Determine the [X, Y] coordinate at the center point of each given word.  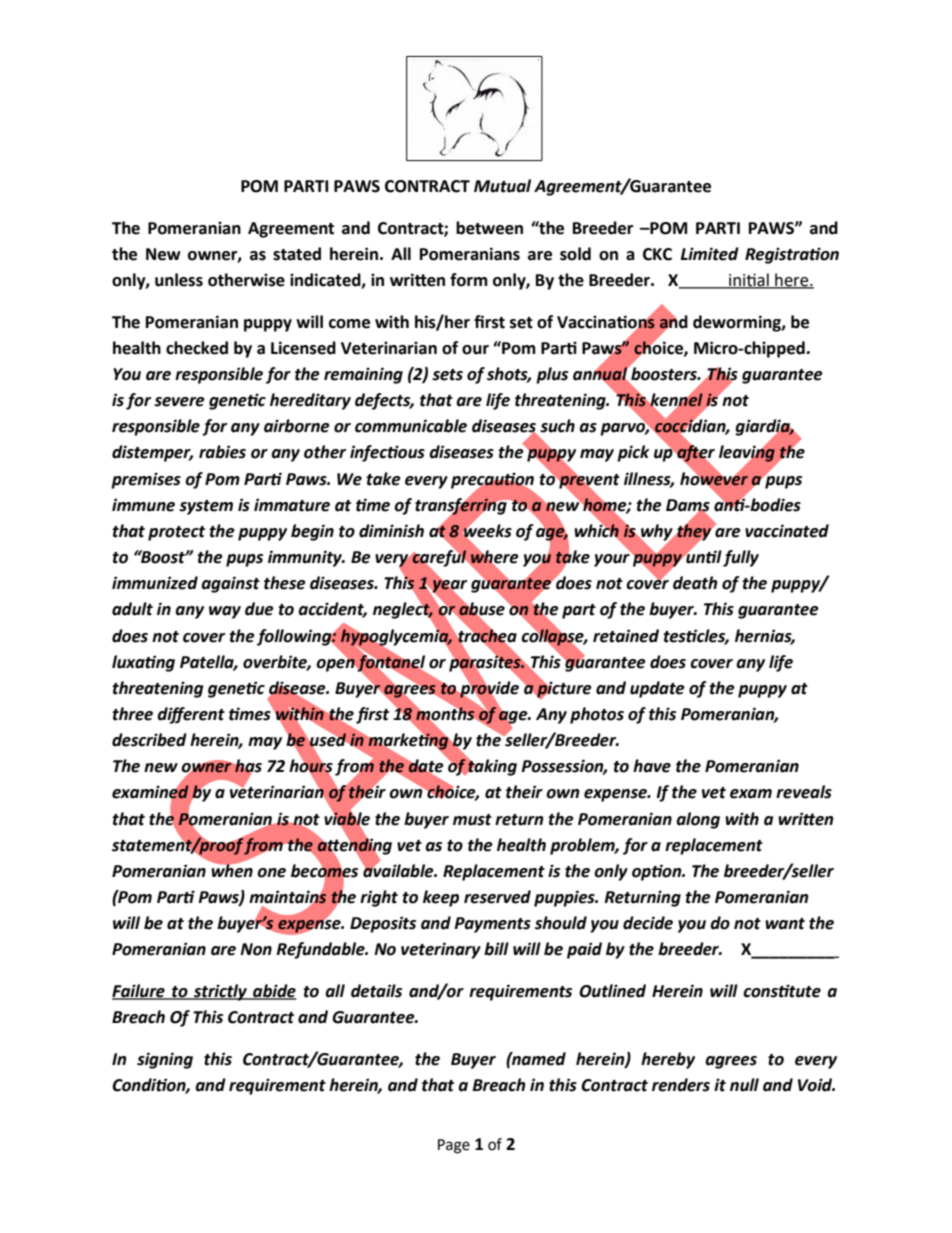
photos [597, 715]
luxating [143, 663]
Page [454, 1146]
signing [165, 1060]
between [489, 228]
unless [179, 280]
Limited [710, 254]
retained [626, 636]
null [744, 1085]
